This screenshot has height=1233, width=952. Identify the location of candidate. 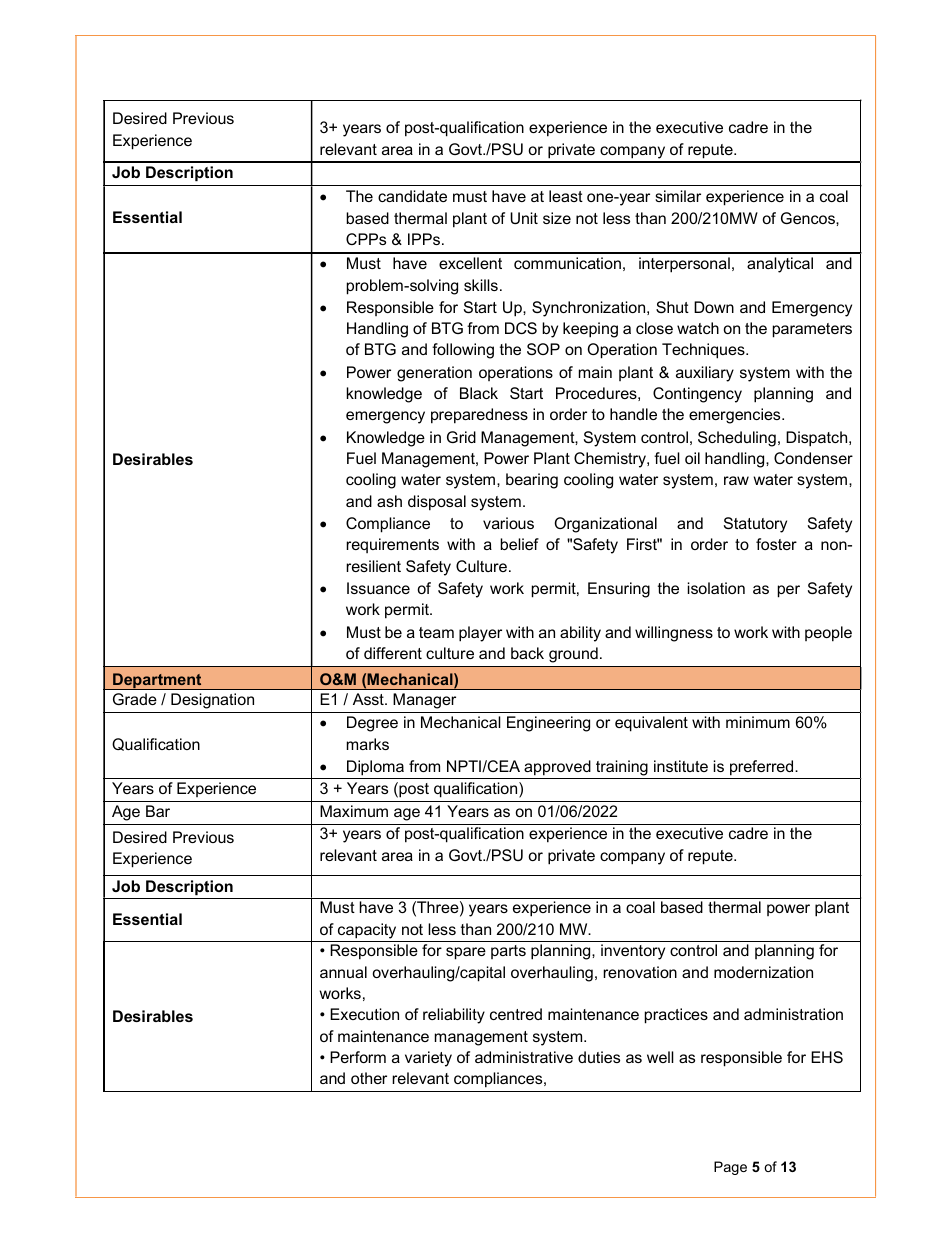
(412, 196).
